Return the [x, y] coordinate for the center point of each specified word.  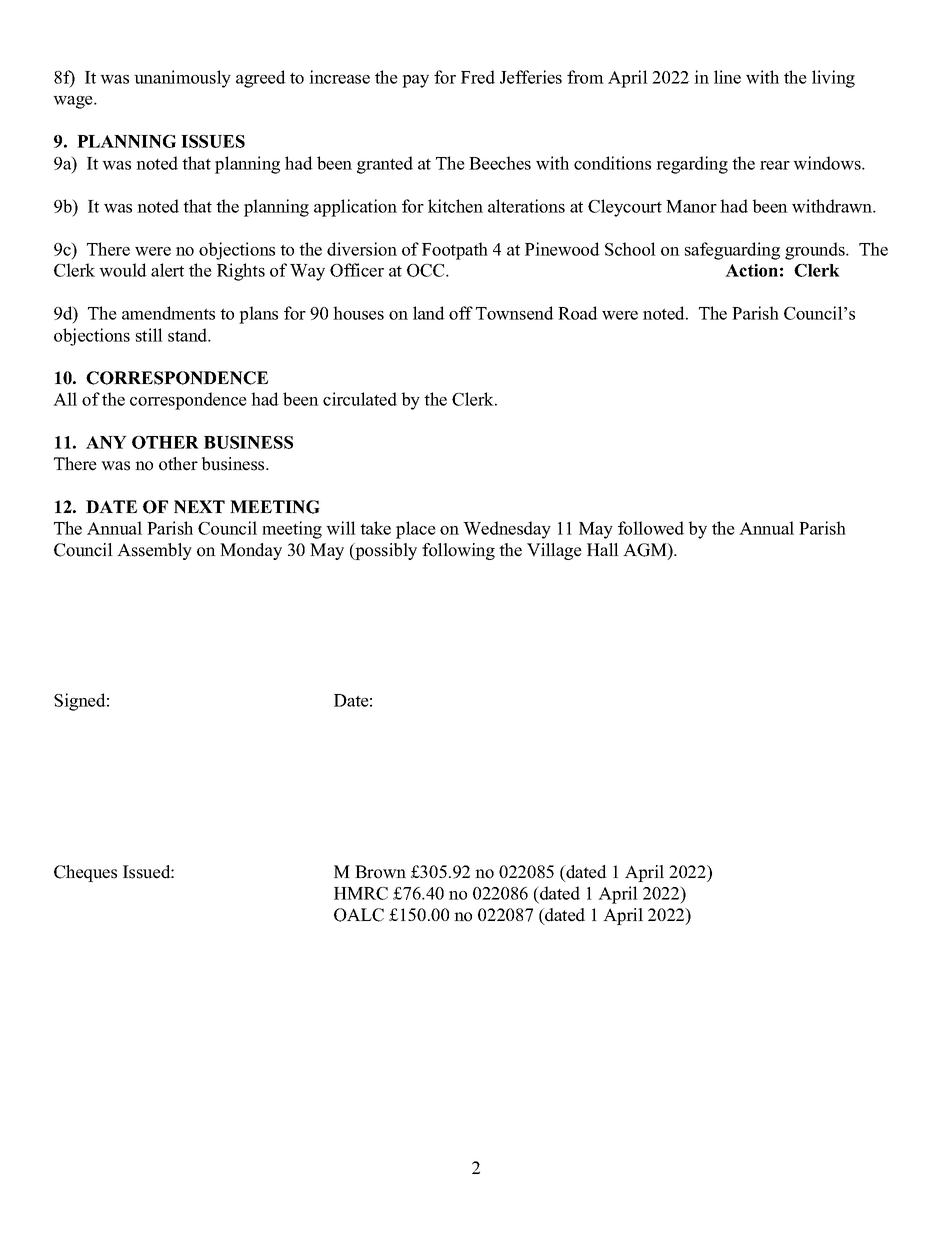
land [429, 313]
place [416, 530]
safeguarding [732, 251]
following [458, 551]
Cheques [85, 873]
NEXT [199, 507]
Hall [603, 549]
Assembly [154, 551]
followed [651, 528]
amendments [168, 313]
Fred [478, 77]
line [727, 77]
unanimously [182, 79]
